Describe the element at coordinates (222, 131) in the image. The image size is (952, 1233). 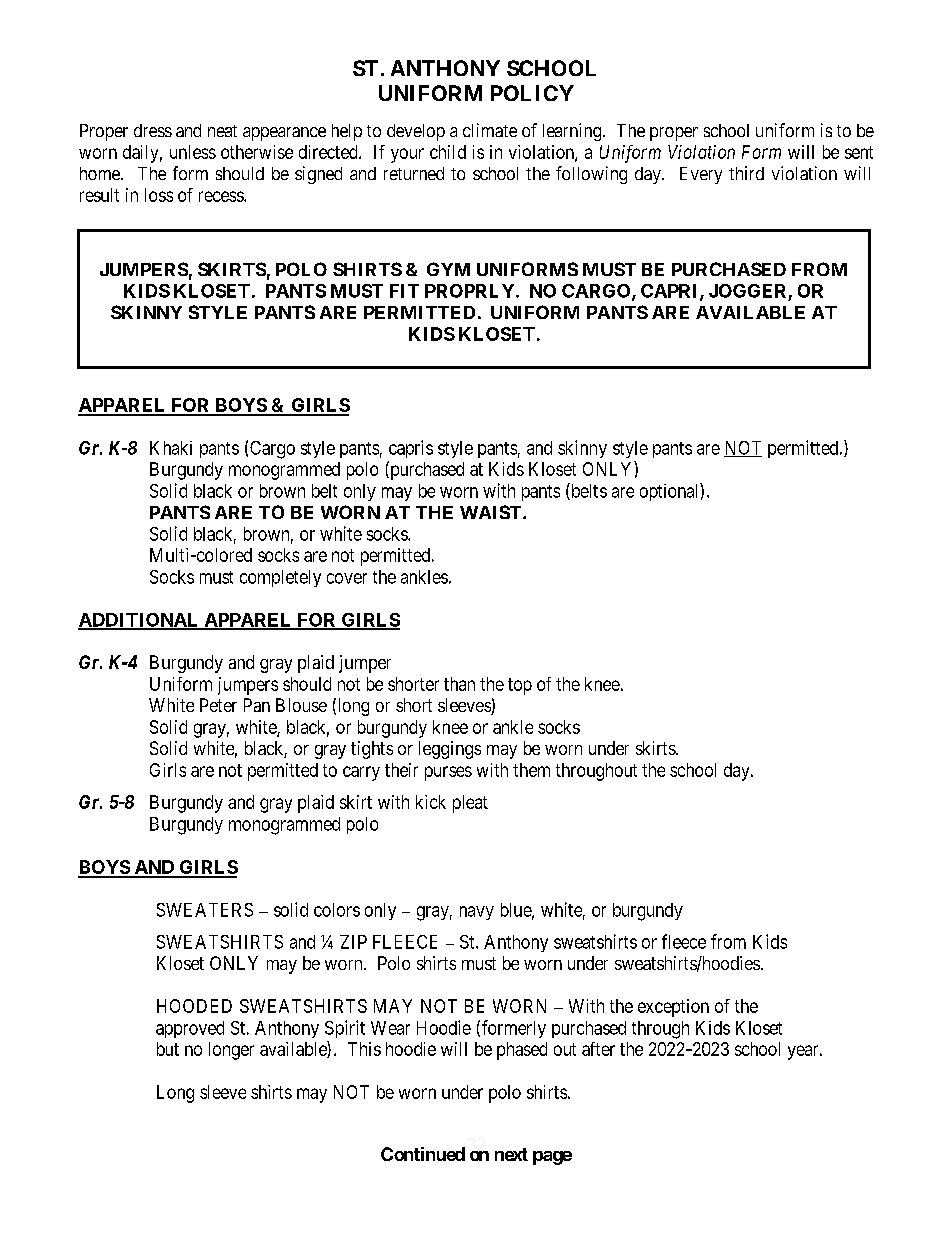
I see `neat` at that location.
